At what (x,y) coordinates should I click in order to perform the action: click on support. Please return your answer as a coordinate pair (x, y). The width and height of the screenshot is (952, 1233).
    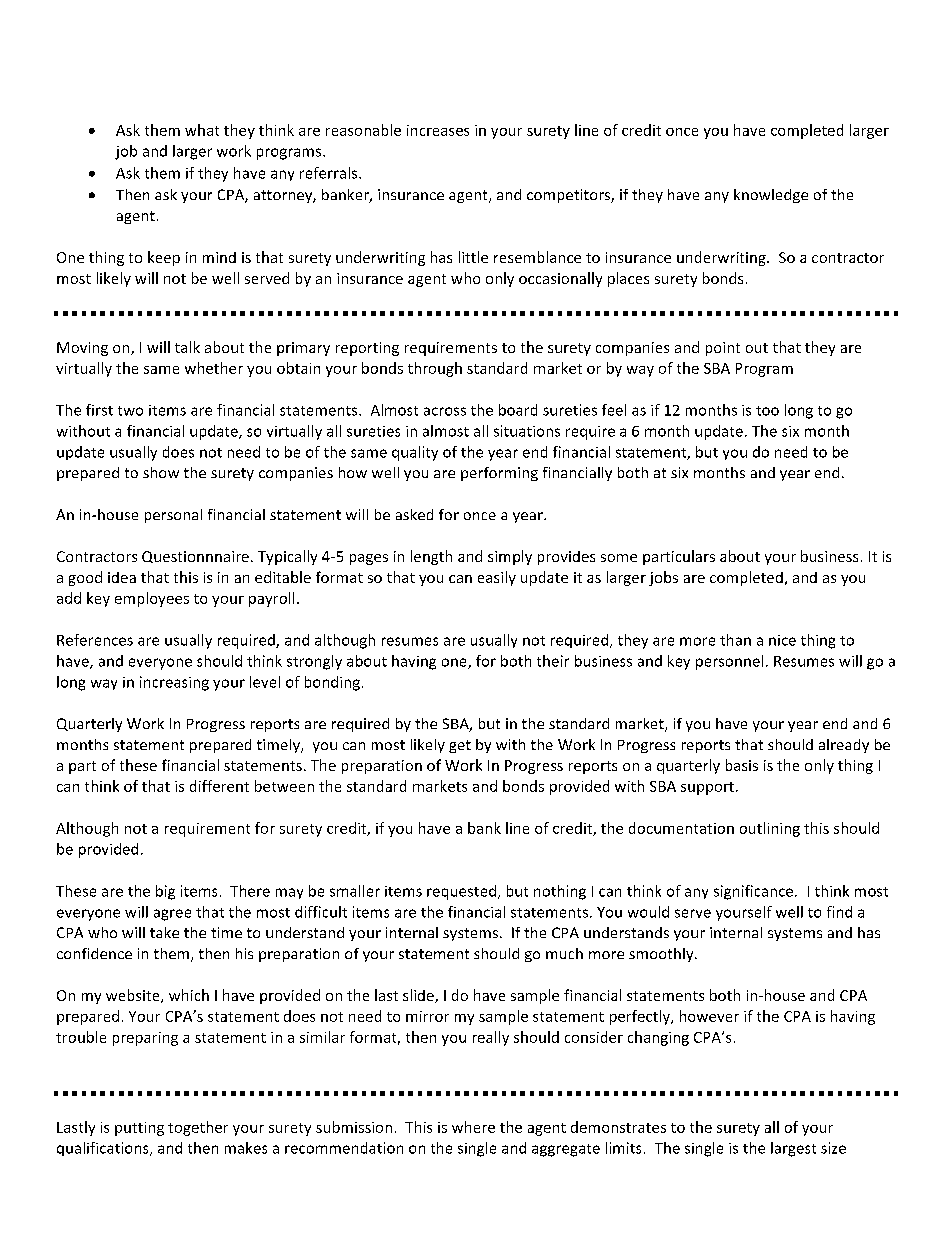
    Looking at the image, I should click on (707, 788).
